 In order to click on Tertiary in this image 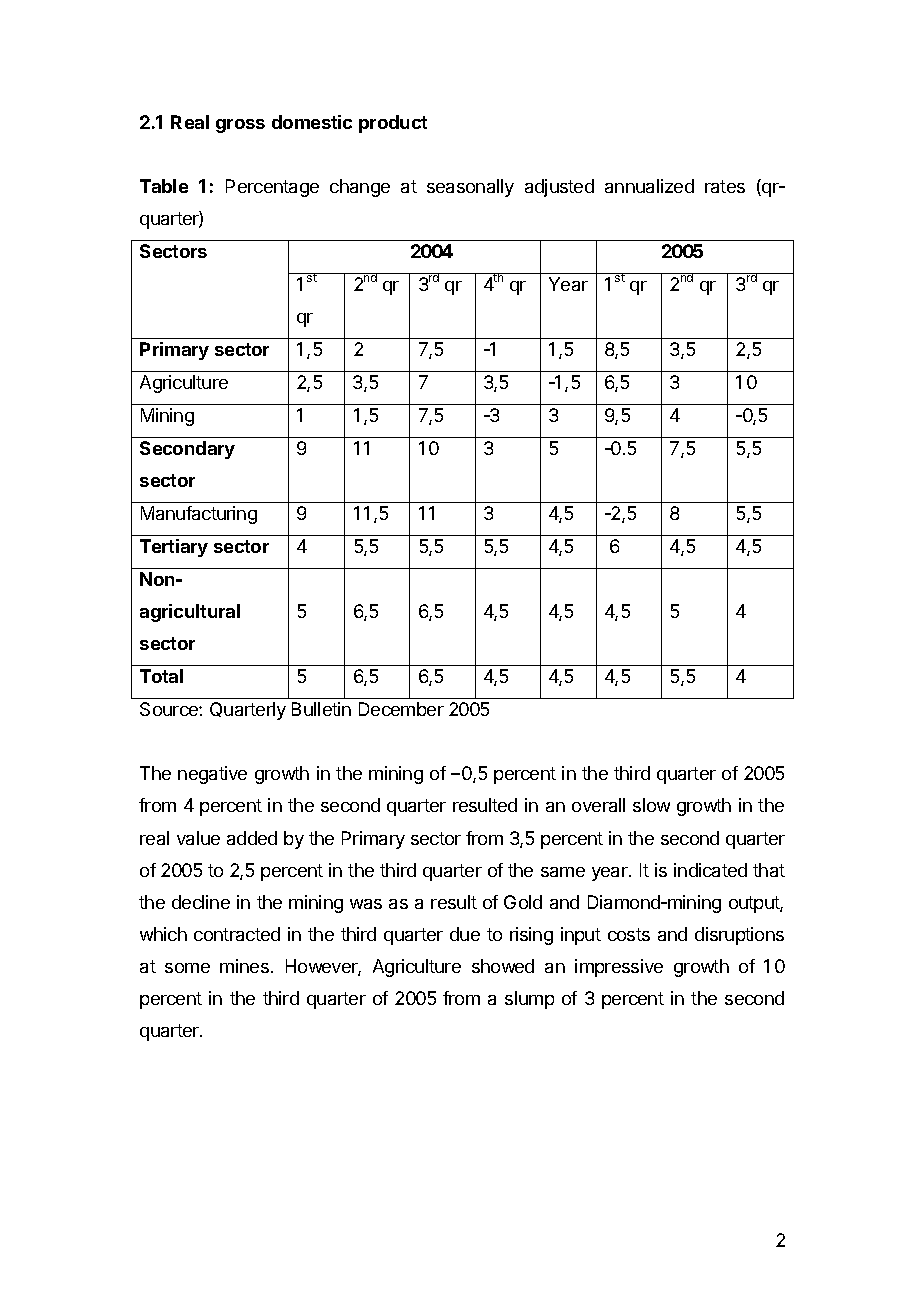, I will do `click(174, 548)`.
